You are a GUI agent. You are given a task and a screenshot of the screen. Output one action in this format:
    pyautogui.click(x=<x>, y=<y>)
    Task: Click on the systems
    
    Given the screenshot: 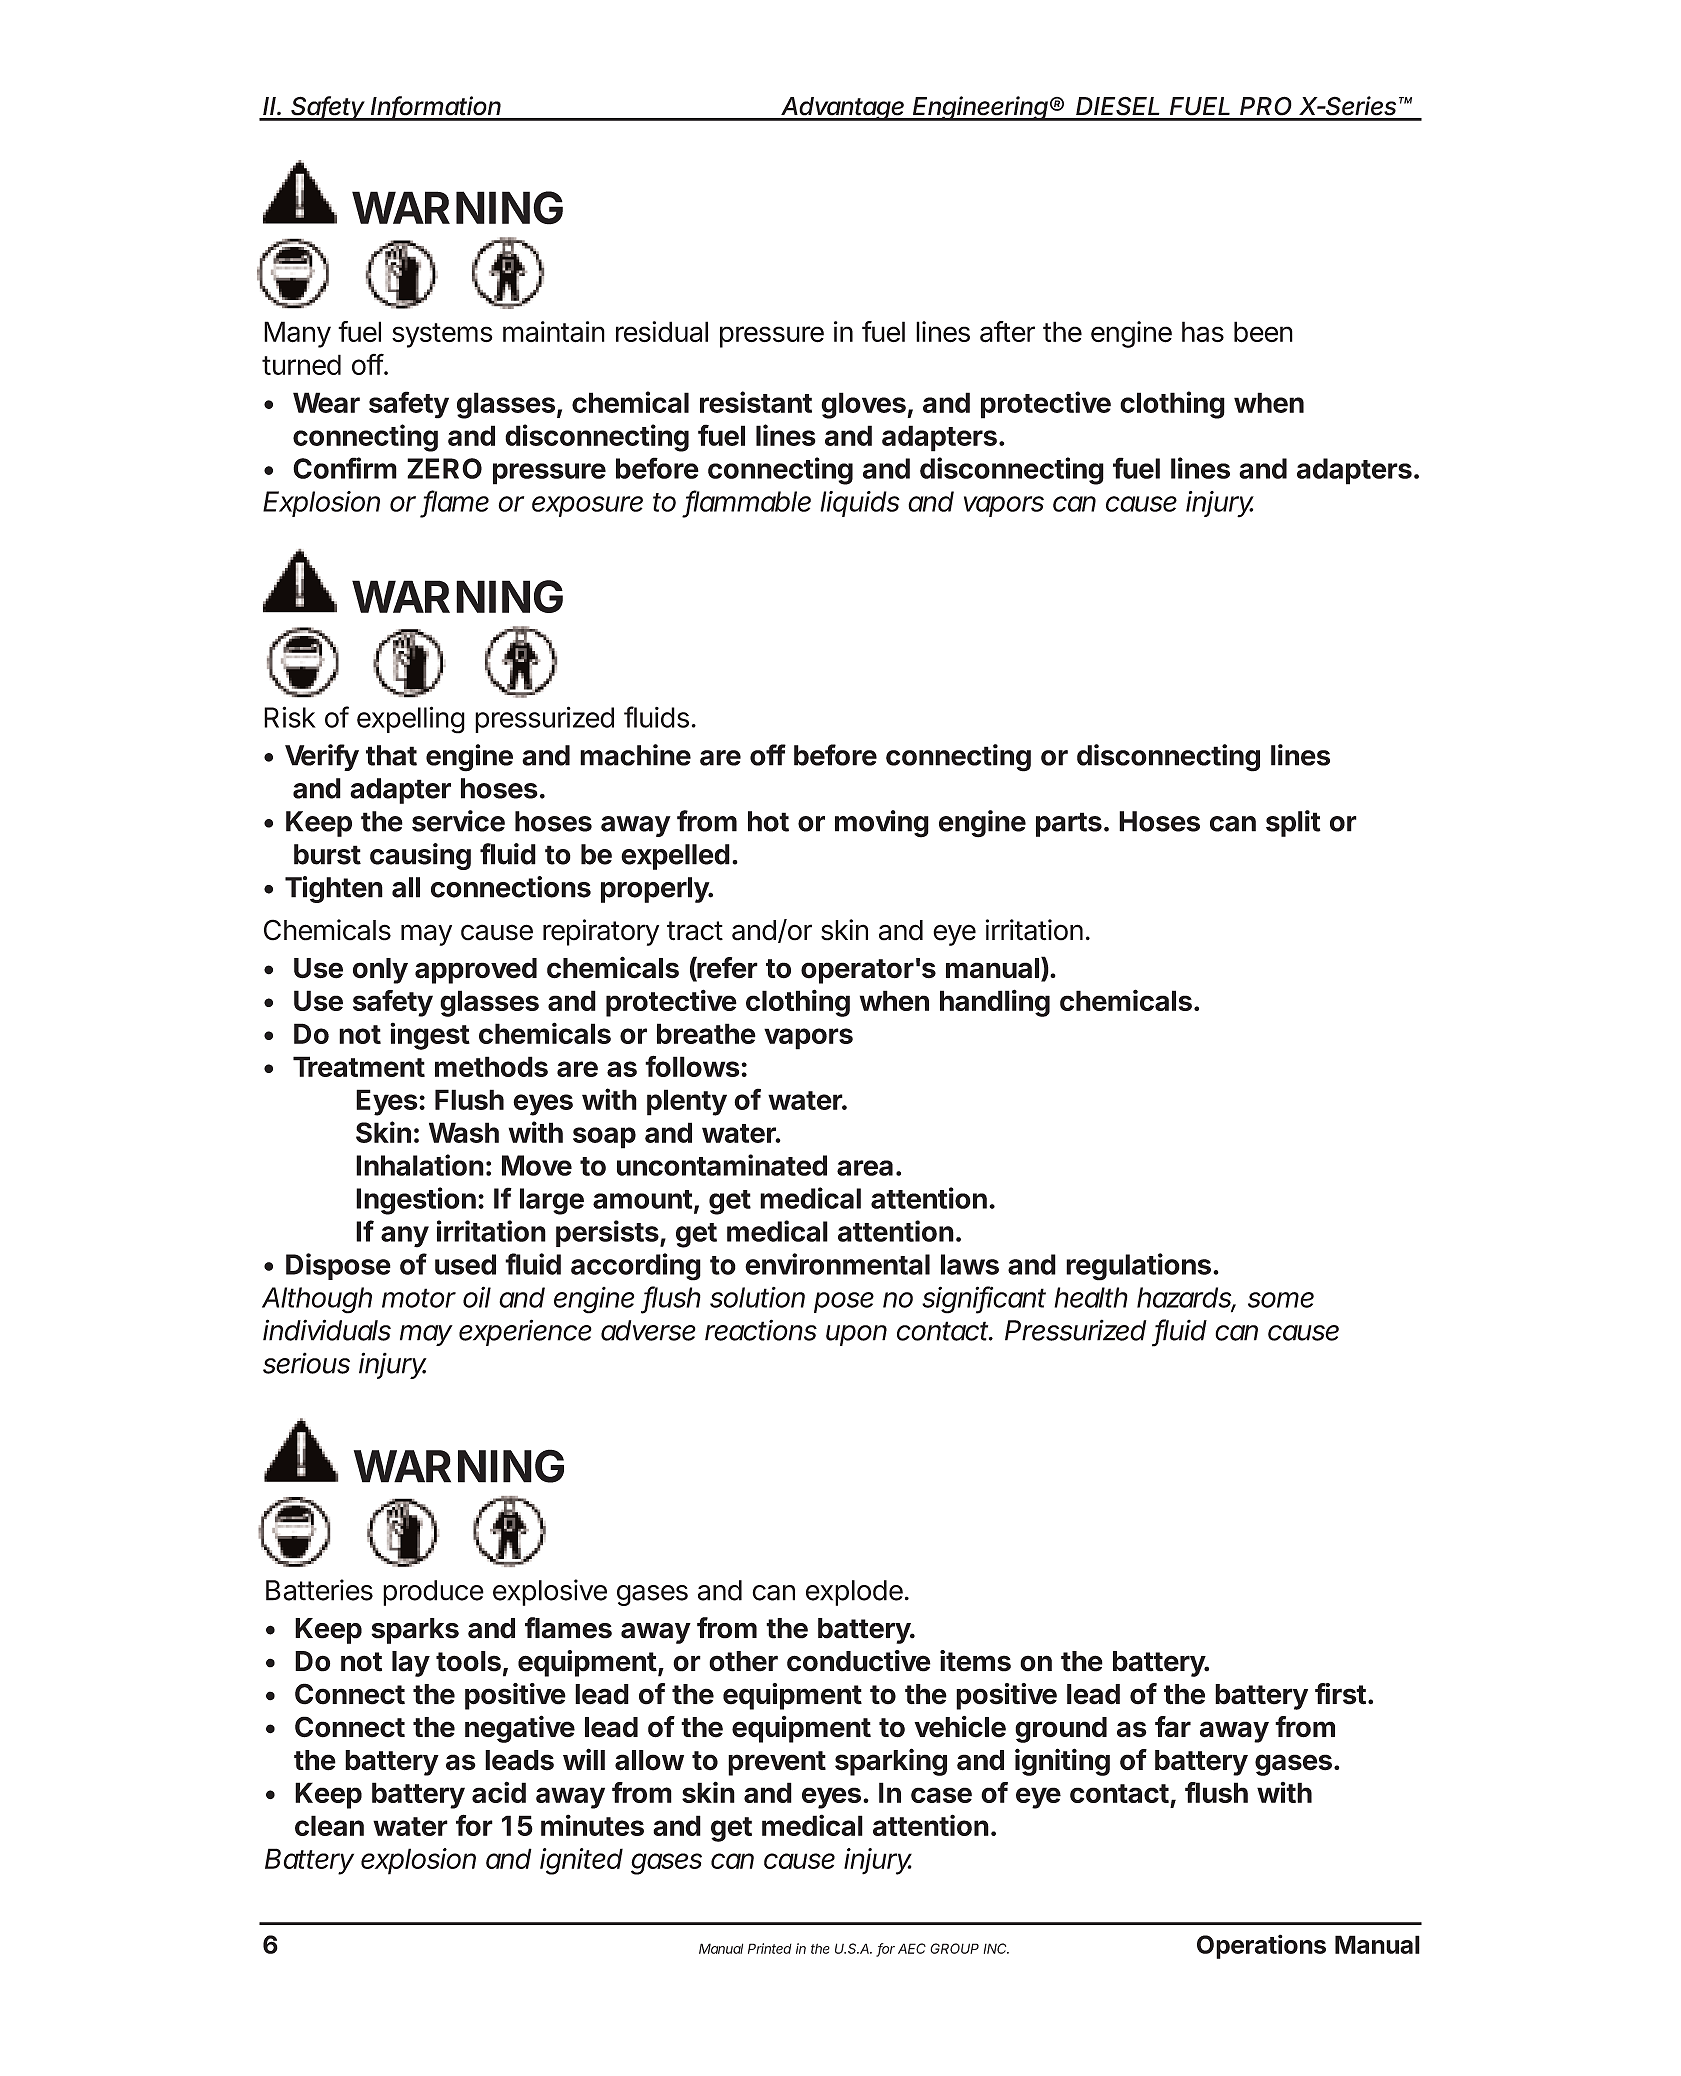 What is the action you would take?
    pyautogui.click(x=442, y=335)
